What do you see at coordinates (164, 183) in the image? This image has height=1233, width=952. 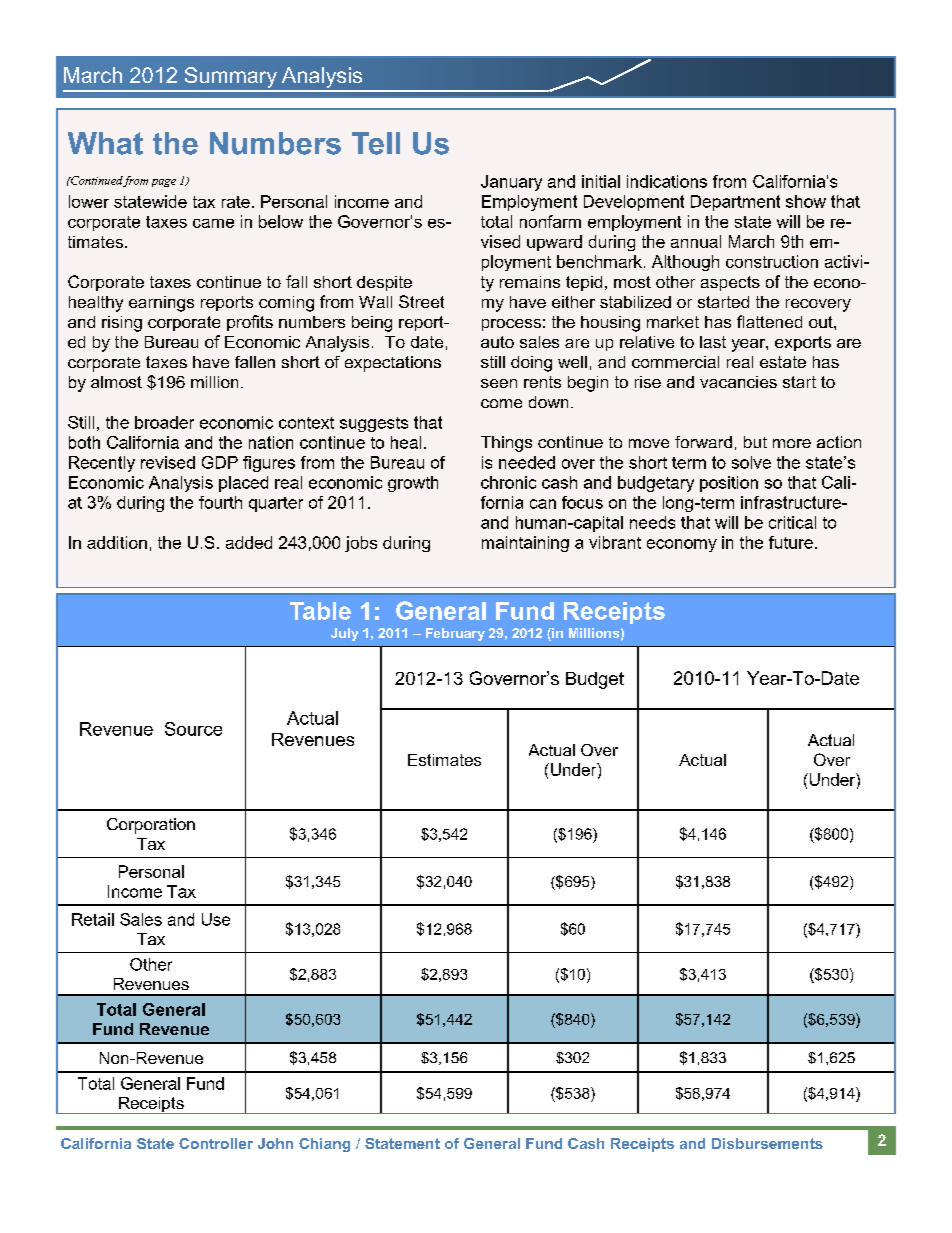 I see `page` at bounding box center [164, 183].
